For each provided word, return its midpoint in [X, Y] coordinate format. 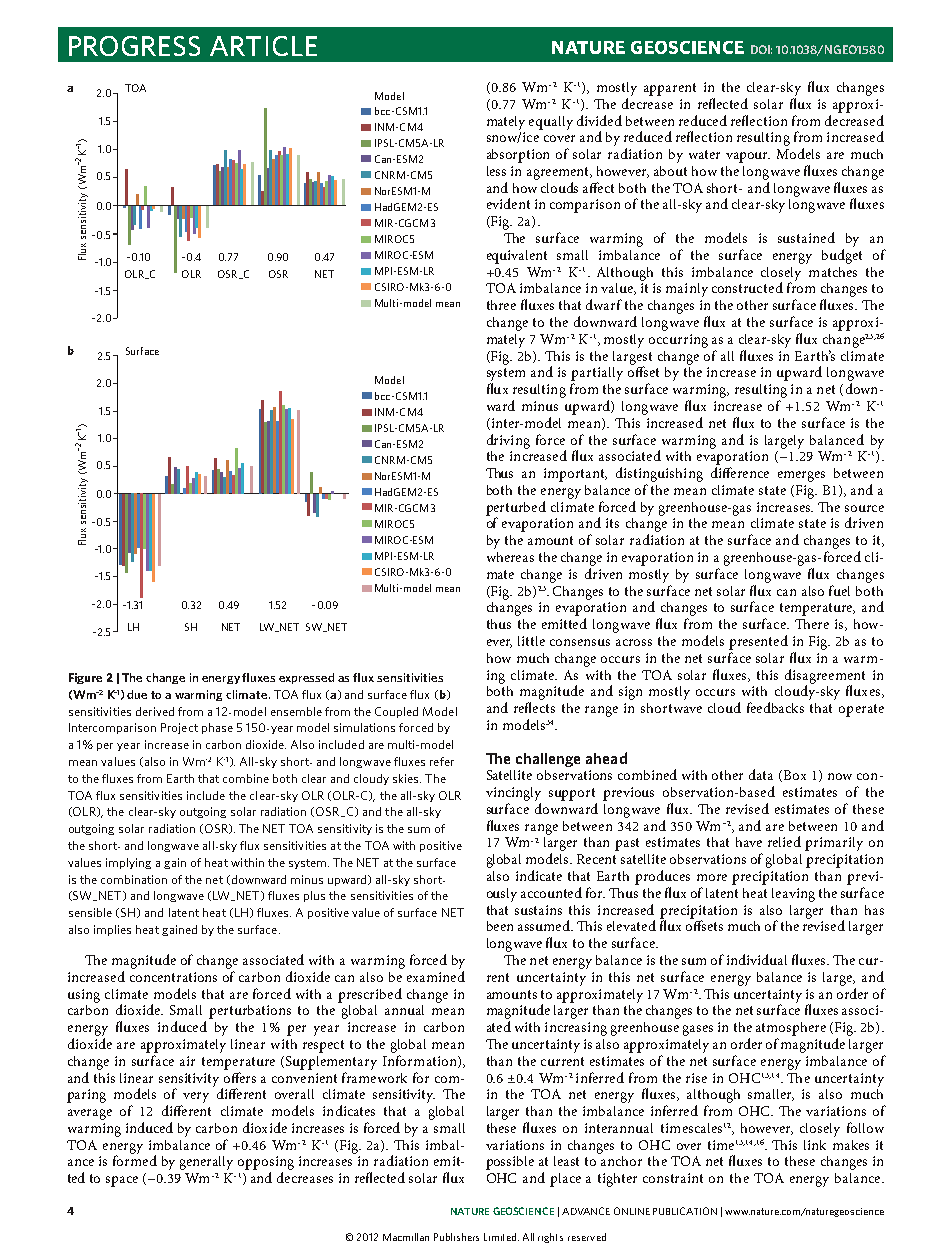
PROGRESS [134, 46]
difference [740, 472]
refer [442, 761]
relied [784, 841]
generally [206, 1163]
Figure [85, 678]
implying [128, 863]
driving [508, 441]
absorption [518, 156]
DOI [761, 49]
